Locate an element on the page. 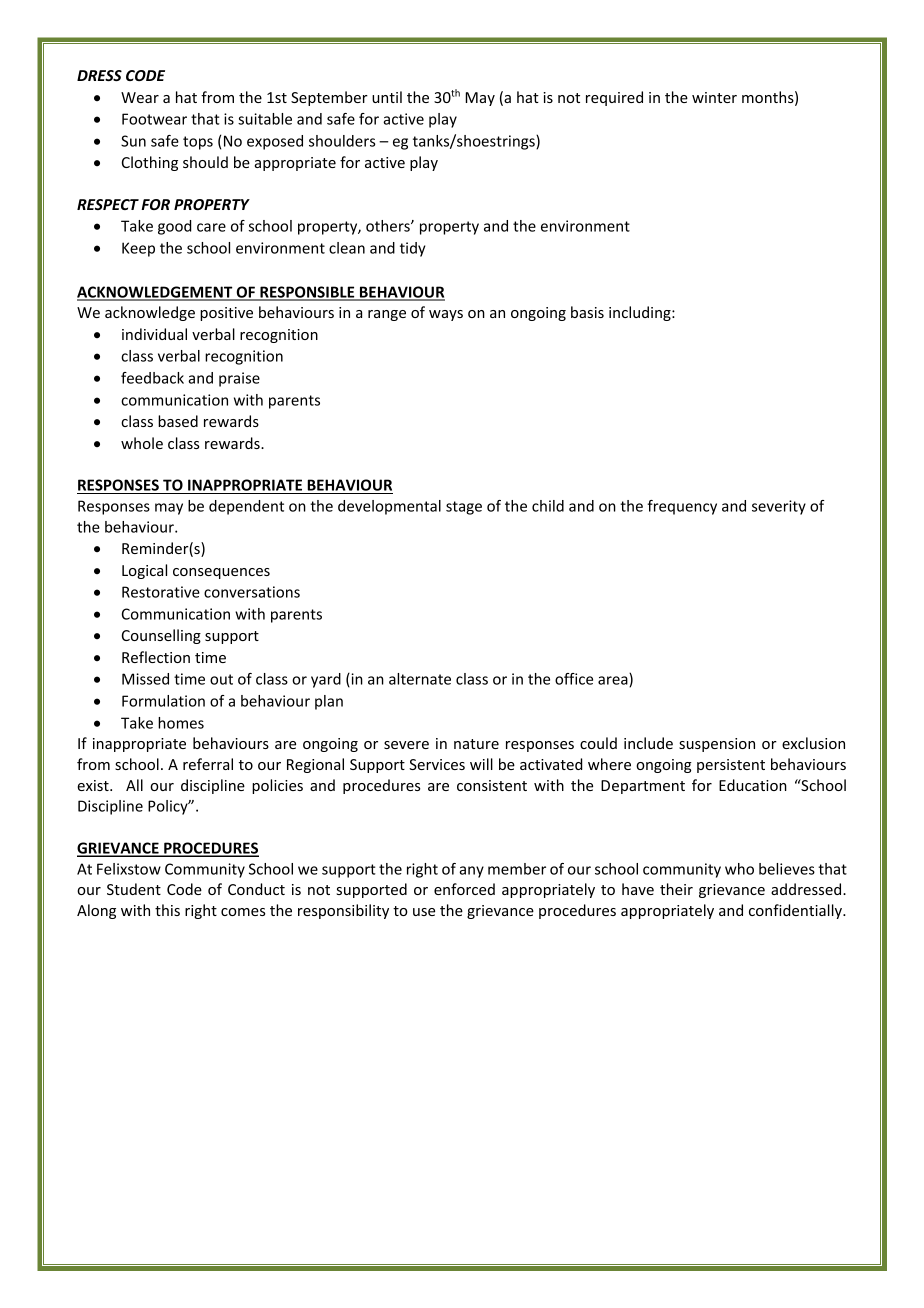  tops is located at coordinates (198, 143).
